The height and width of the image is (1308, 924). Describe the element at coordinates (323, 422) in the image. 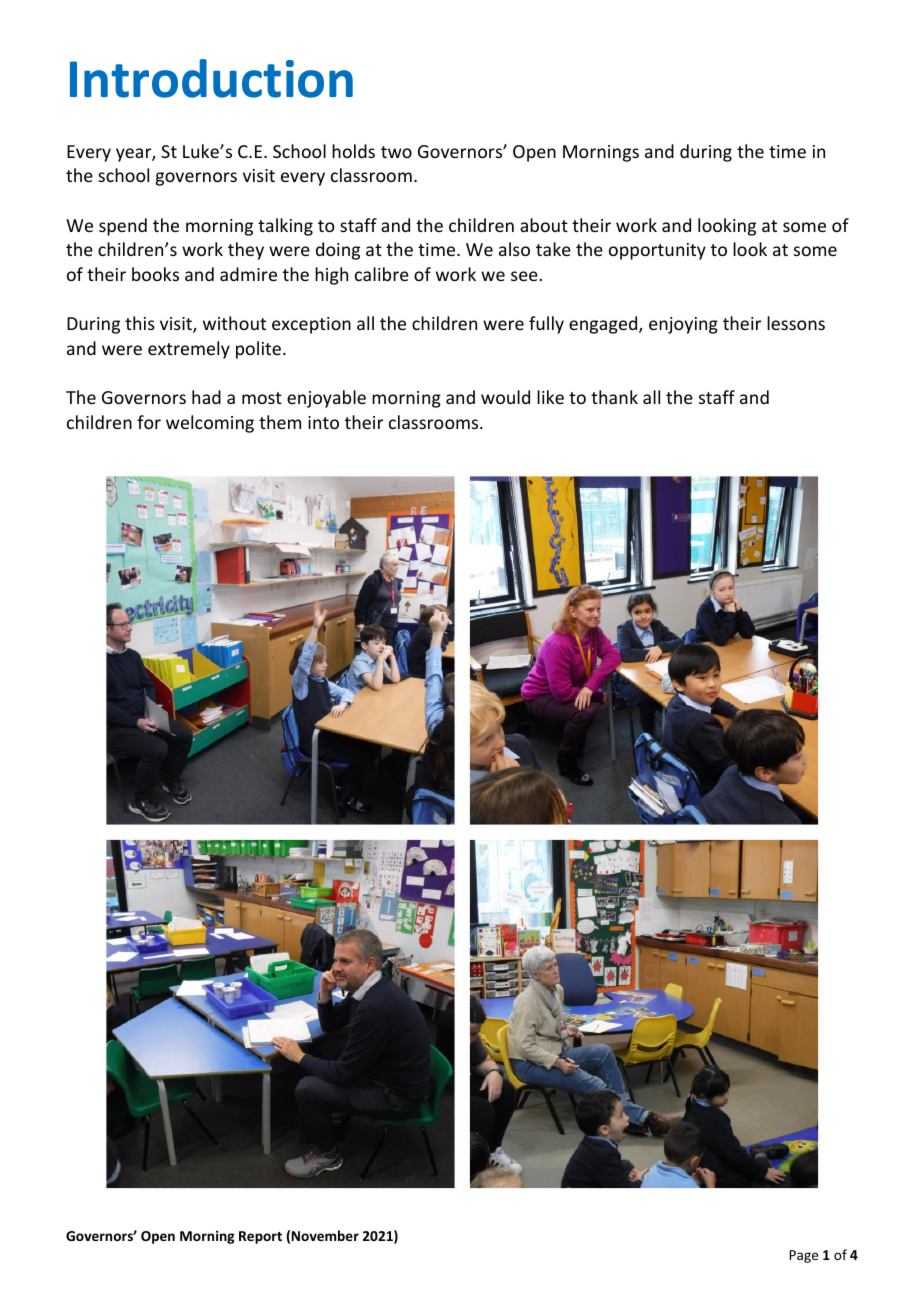

I see `into` at that location.
